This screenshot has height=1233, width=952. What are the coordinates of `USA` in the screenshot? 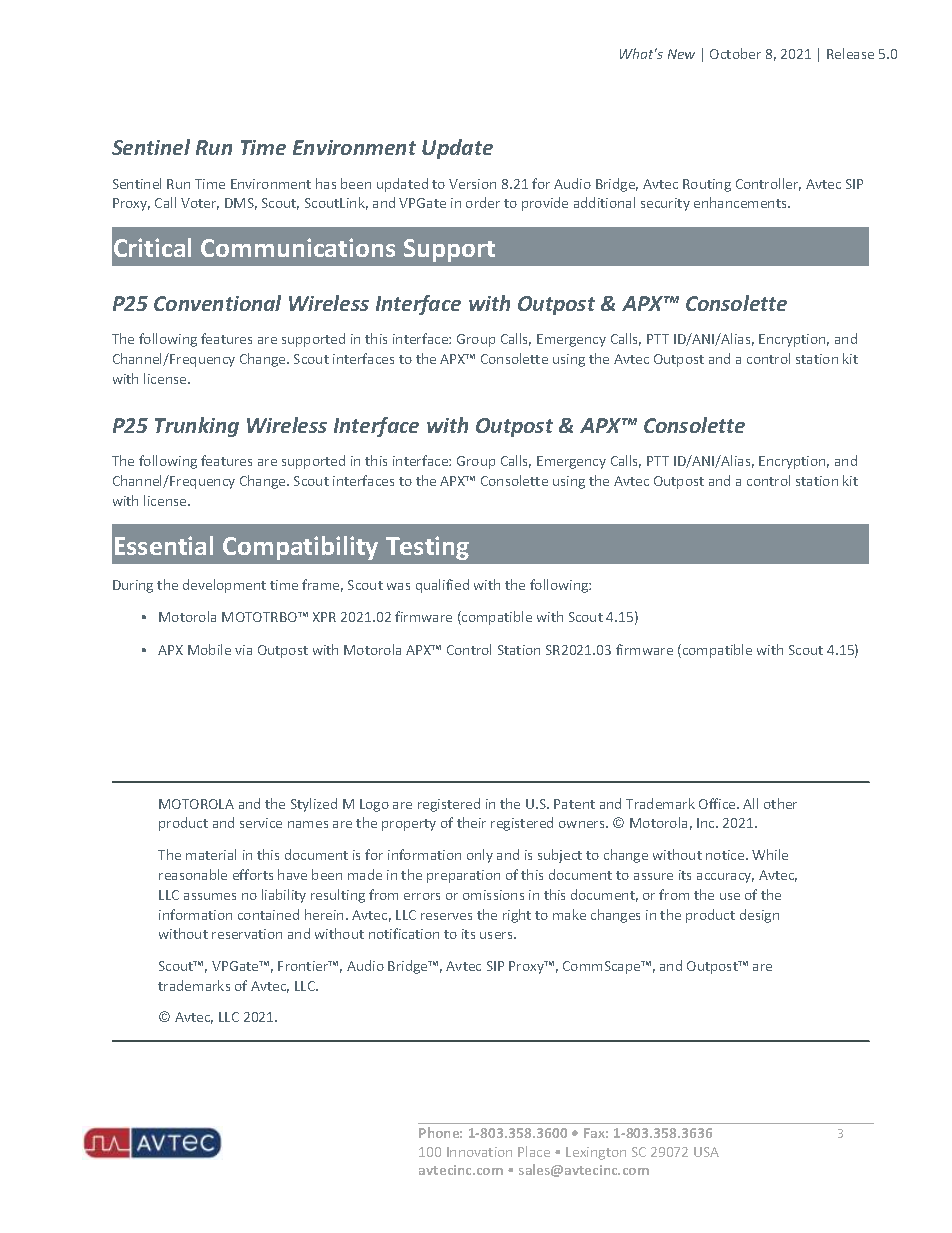 It's located at (706, 1152).
